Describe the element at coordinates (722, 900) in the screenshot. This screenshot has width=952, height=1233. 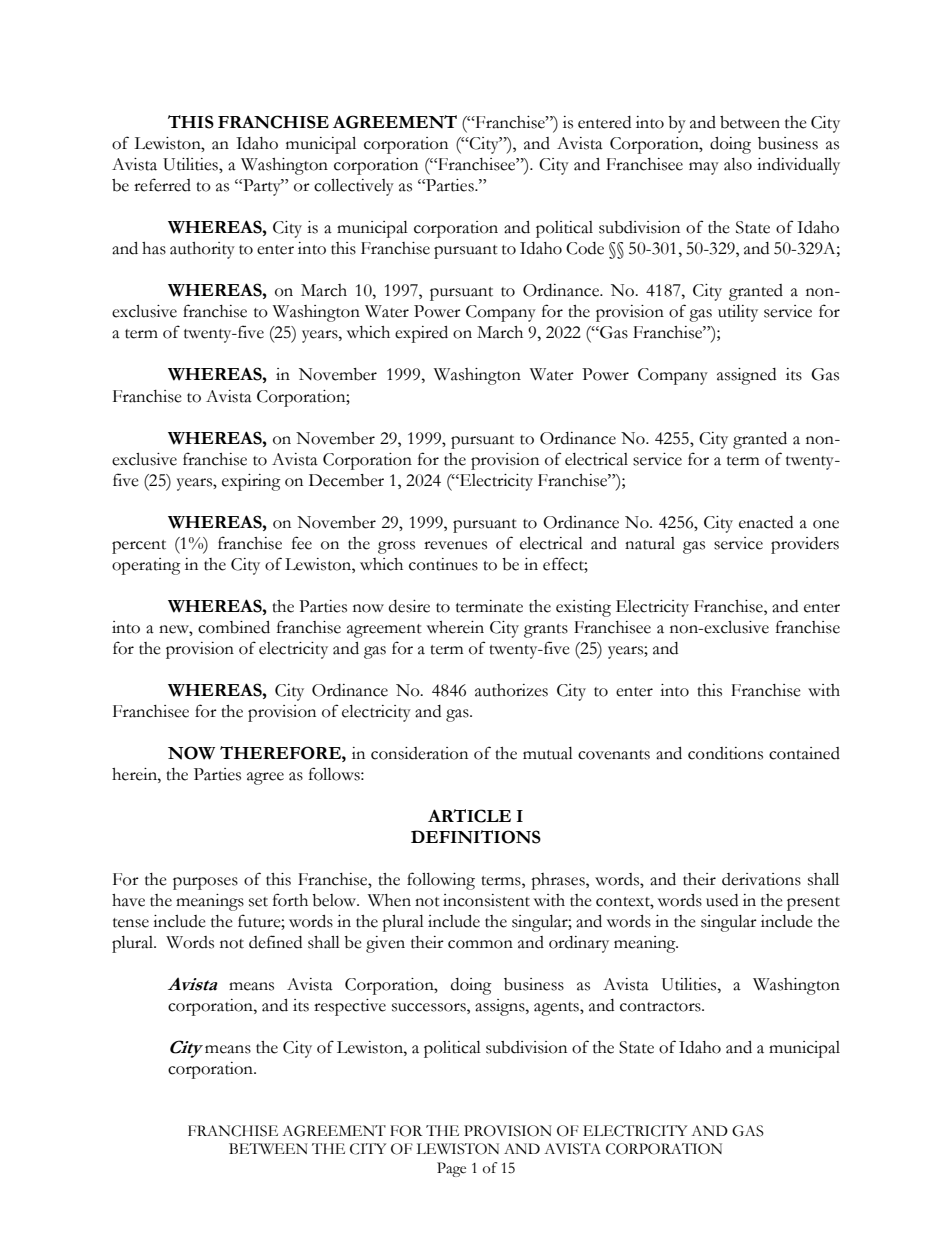
I see `used` at that location.
